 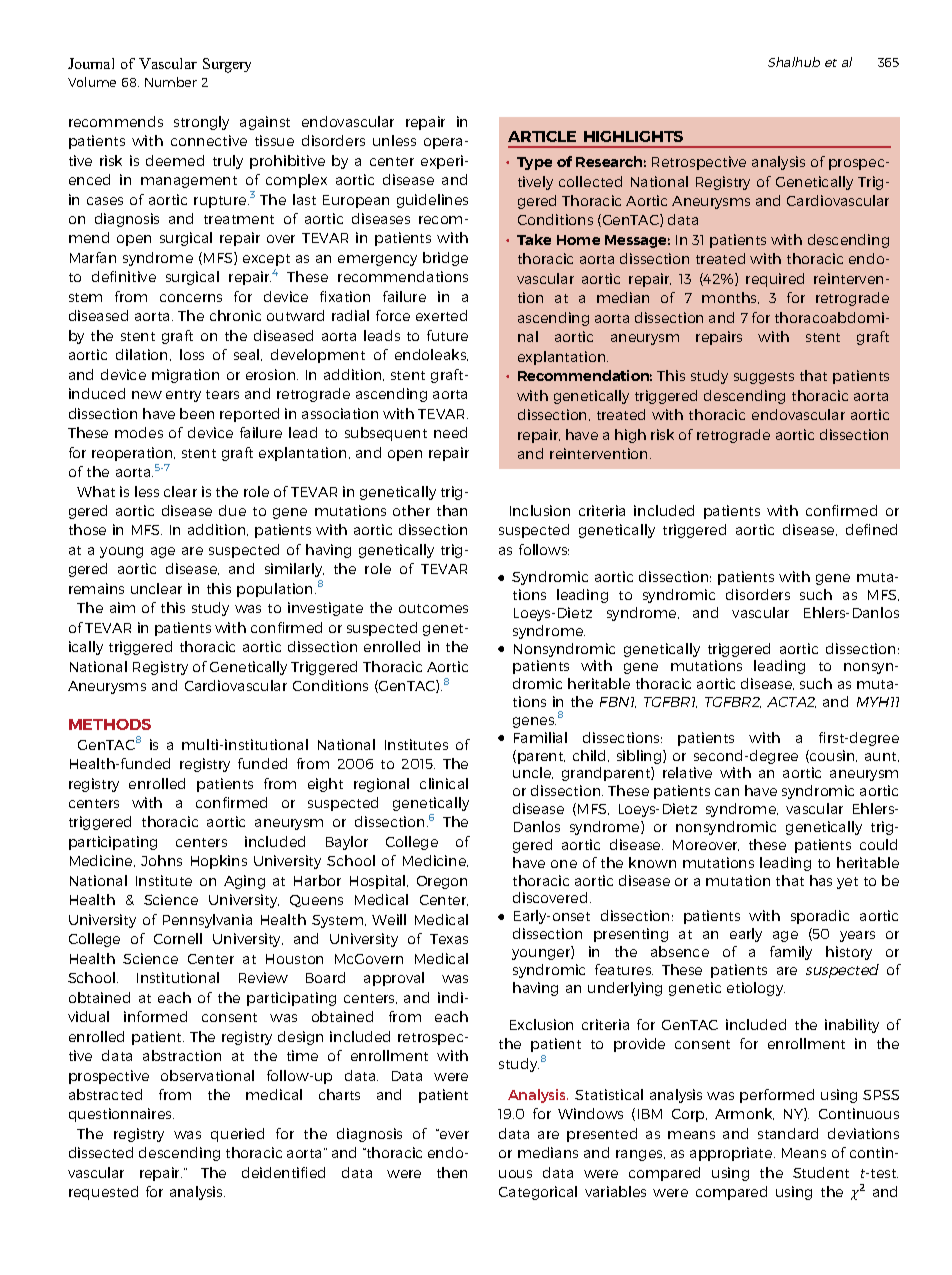 I want to click on Number, so click(x=171, y=82).
